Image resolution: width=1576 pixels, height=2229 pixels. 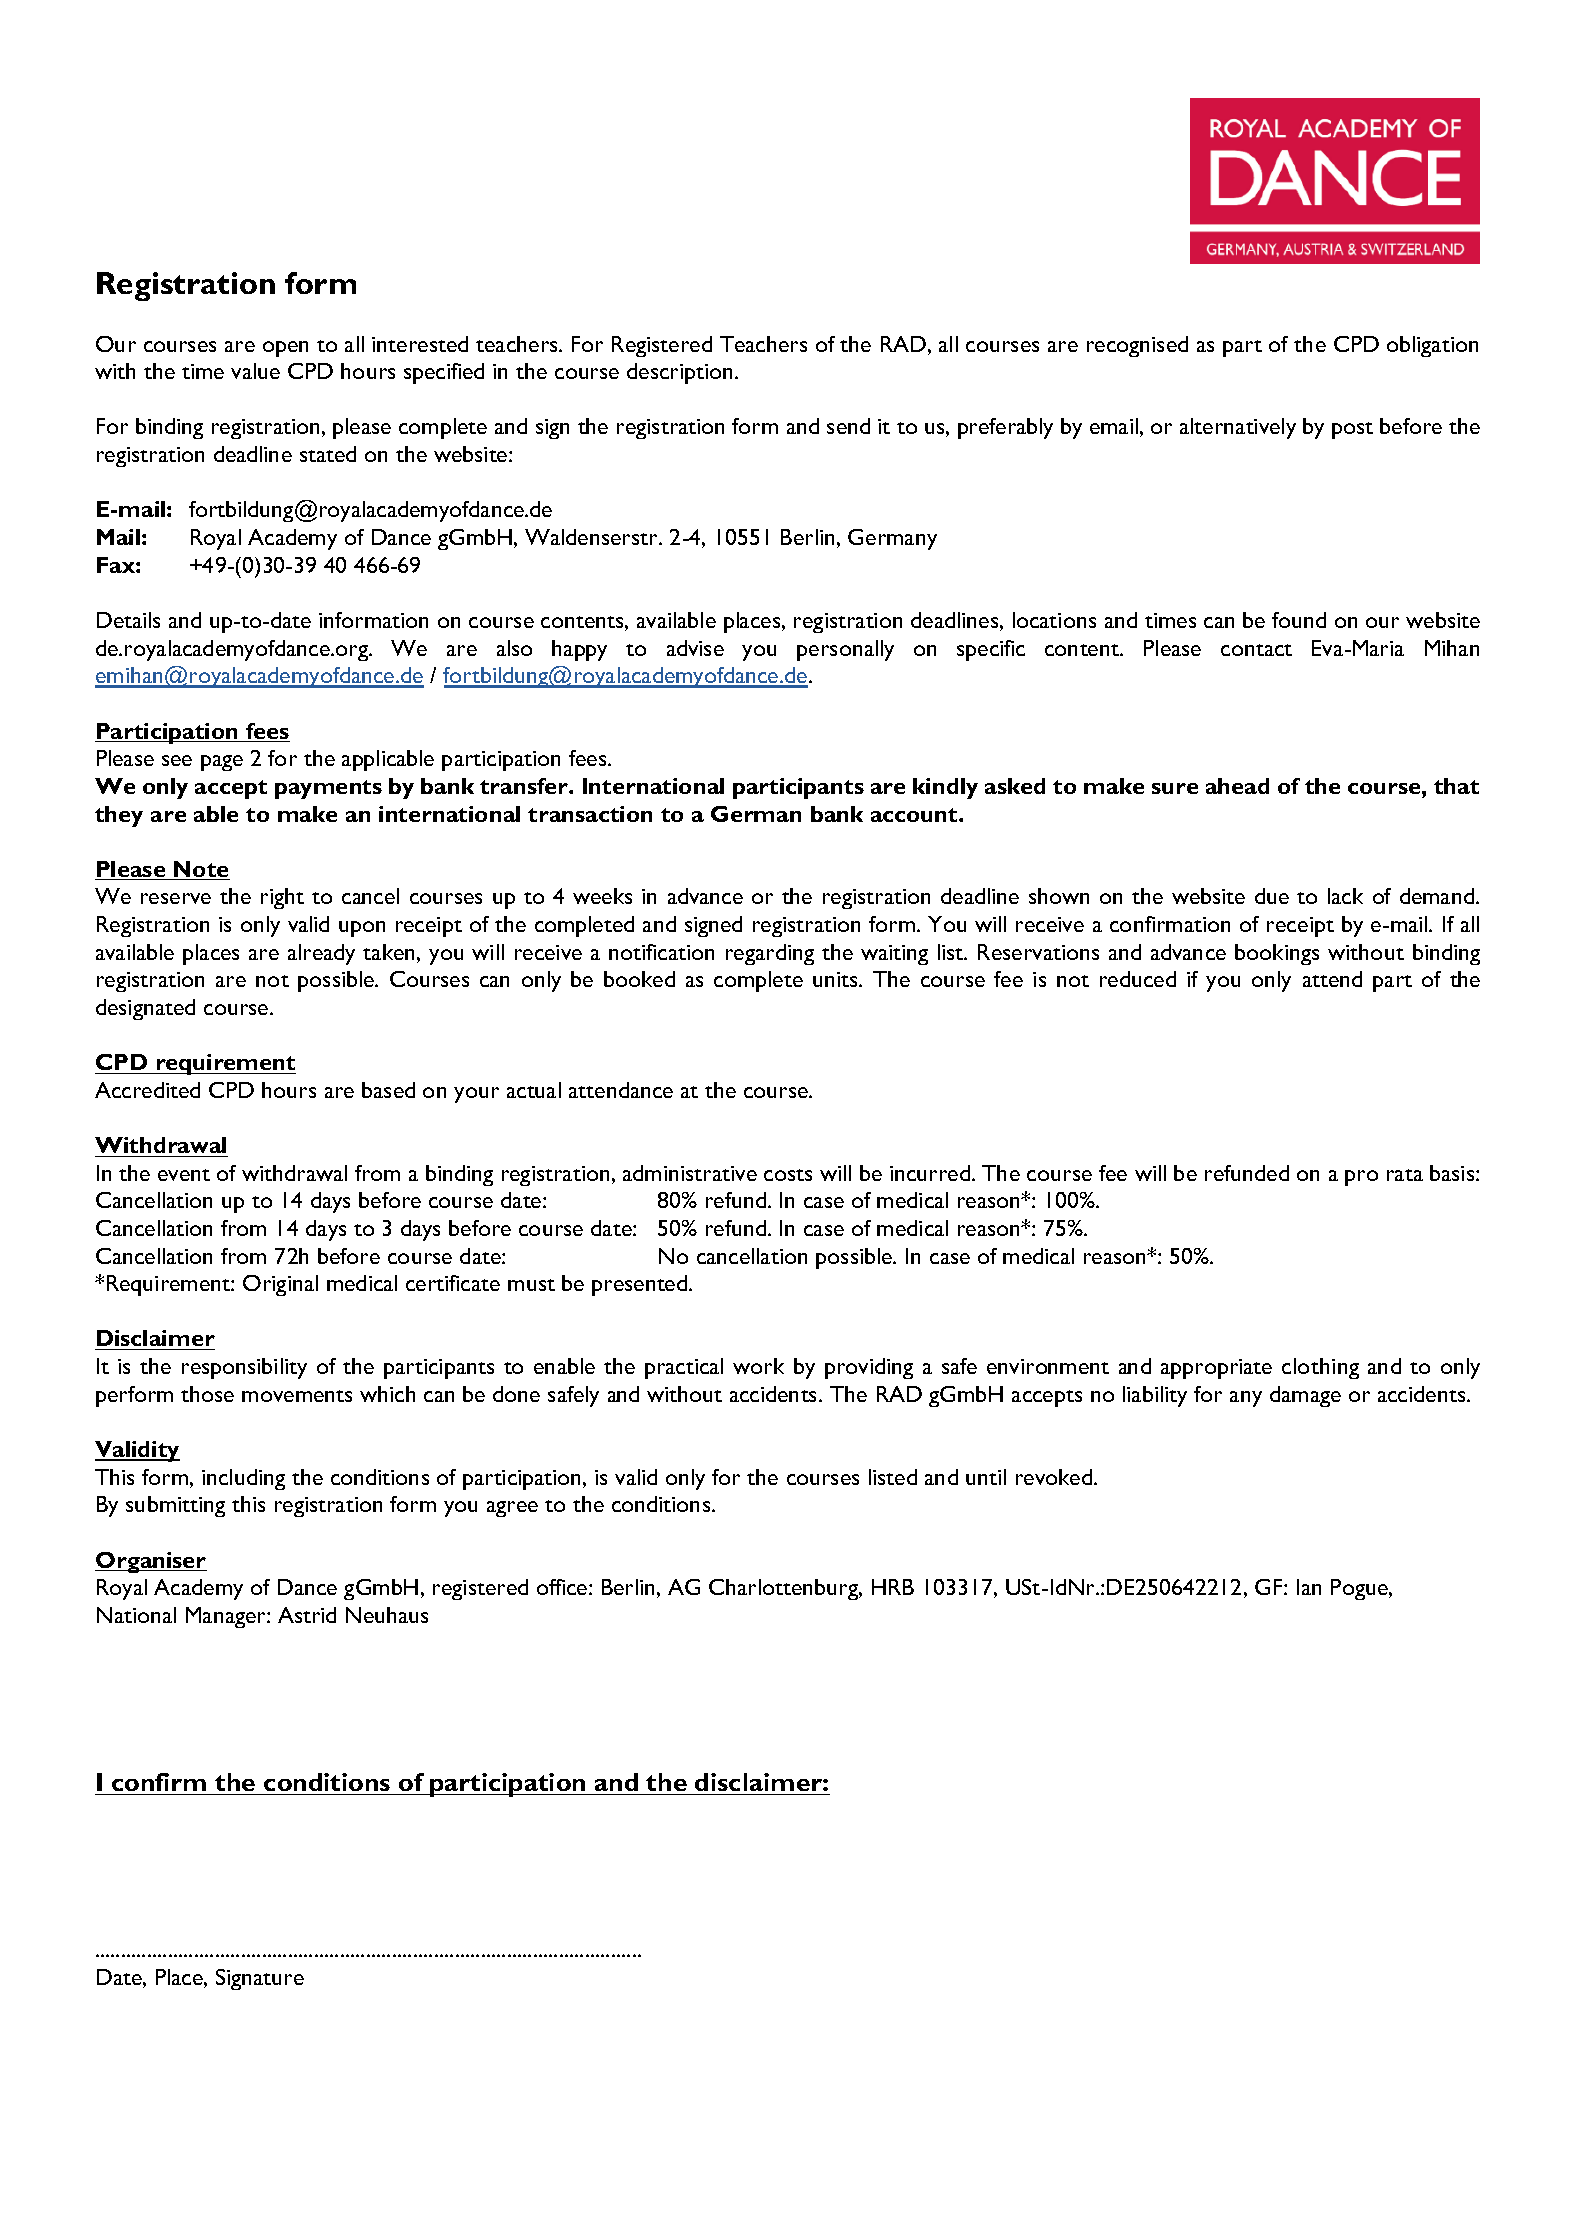 I want to click on Astrid, so click(x=307, y=1615).
